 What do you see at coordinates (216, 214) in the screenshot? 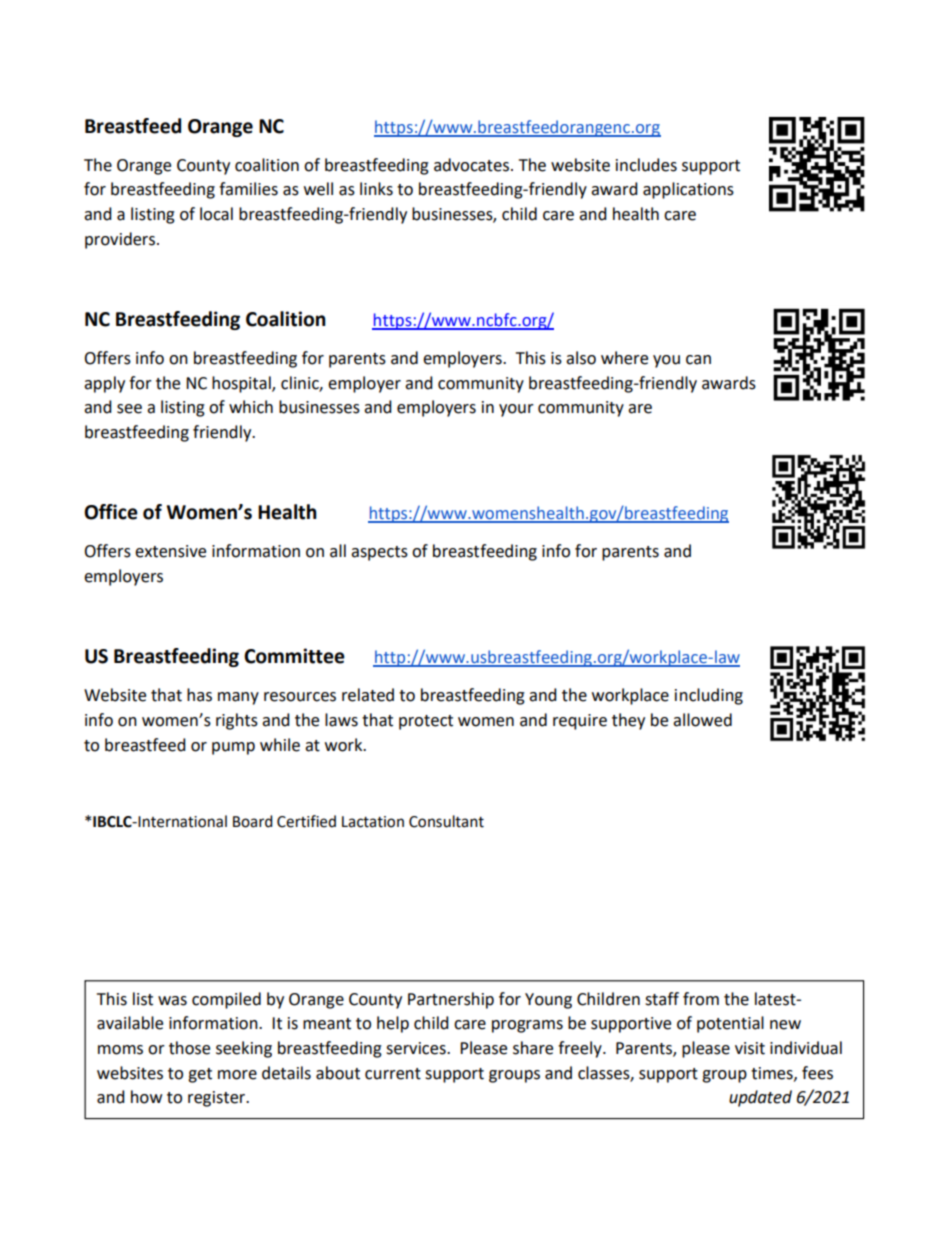
I see `local` at bounding box center [216, 214].
